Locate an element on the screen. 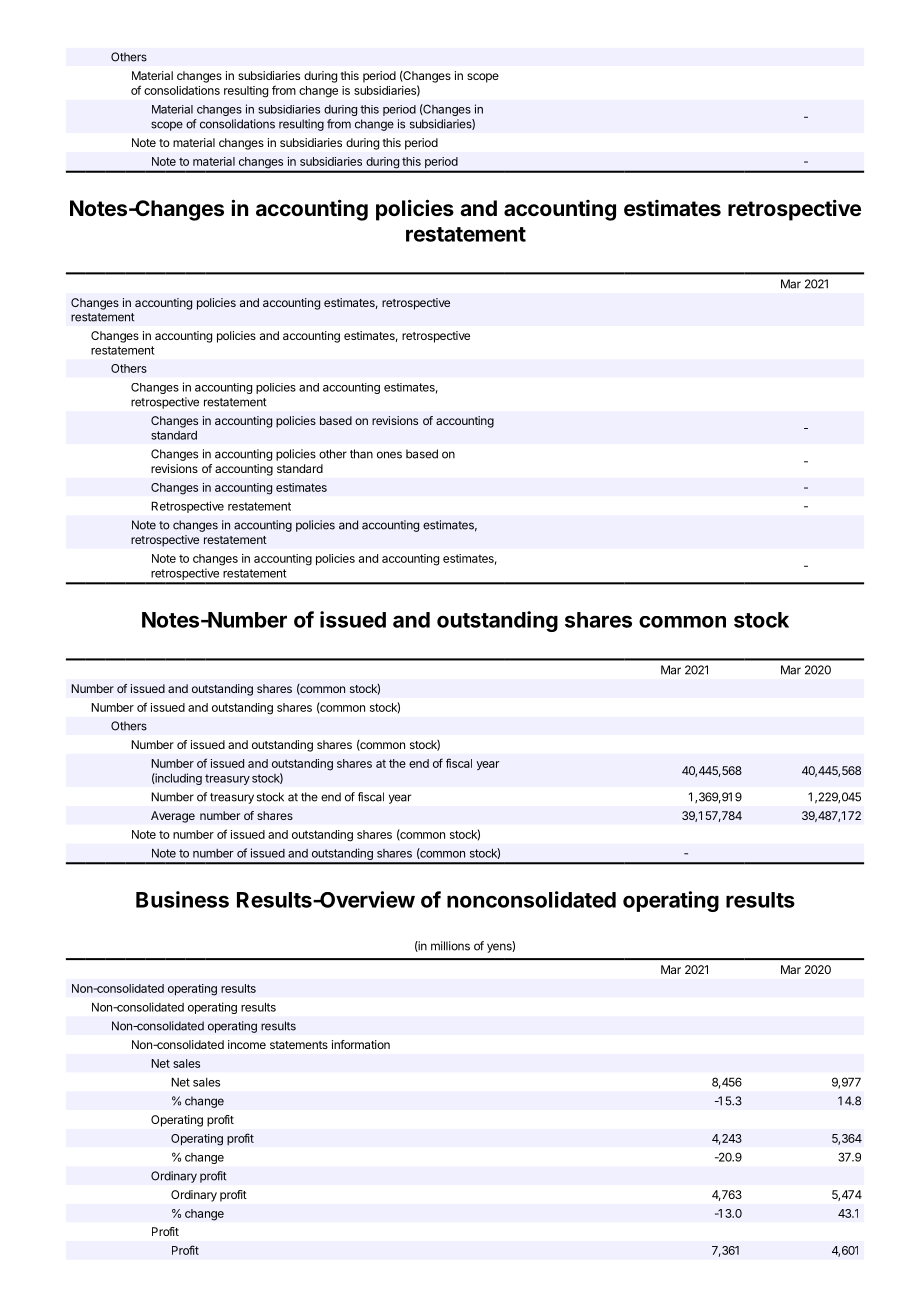 This screenshot has height=1308, width=924. ones is located at coordinates (389, 455).
